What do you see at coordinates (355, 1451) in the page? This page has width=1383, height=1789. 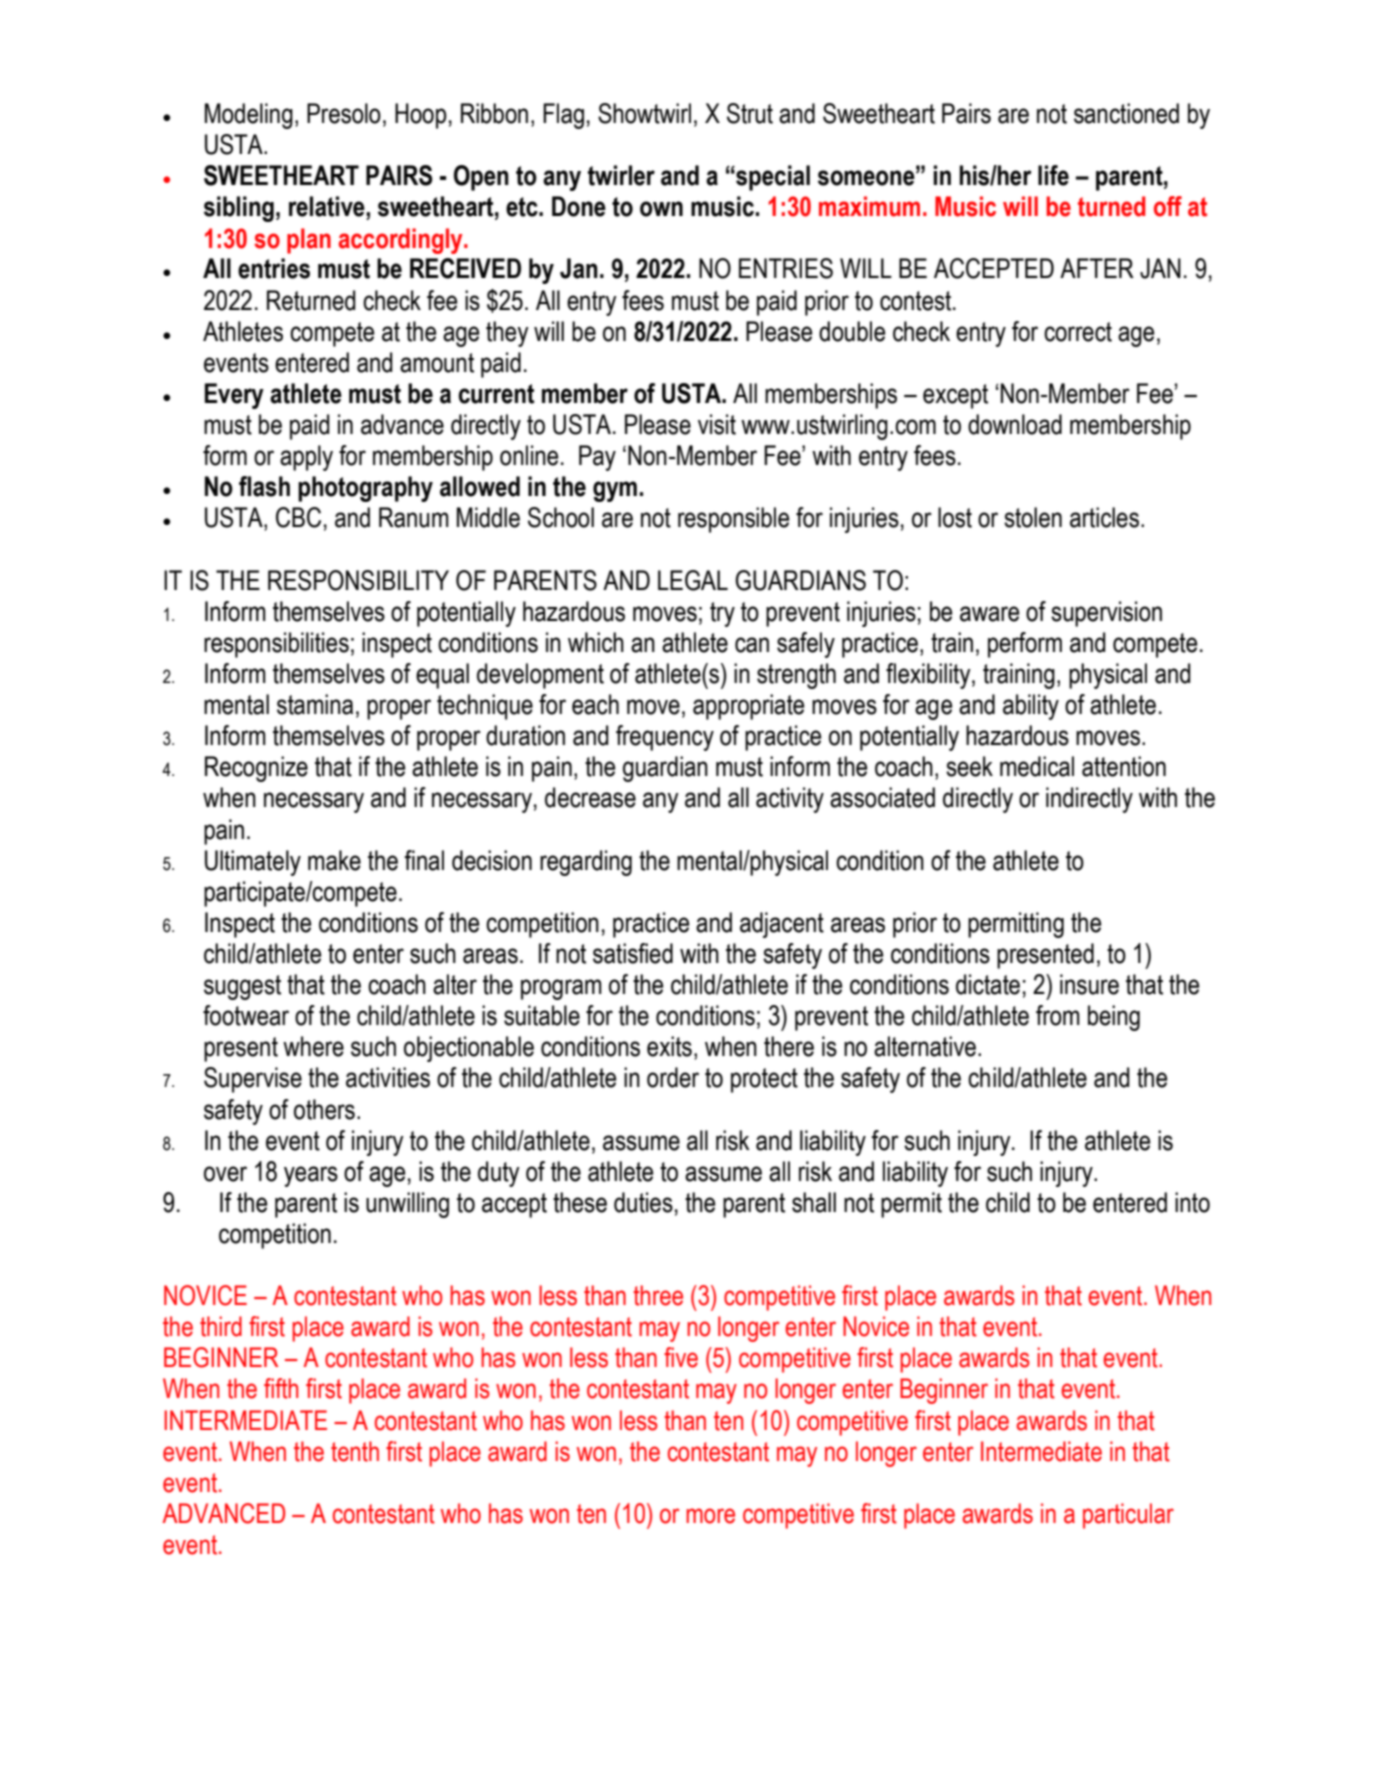 I see `tenth` at bounding box center [355, 1451].
